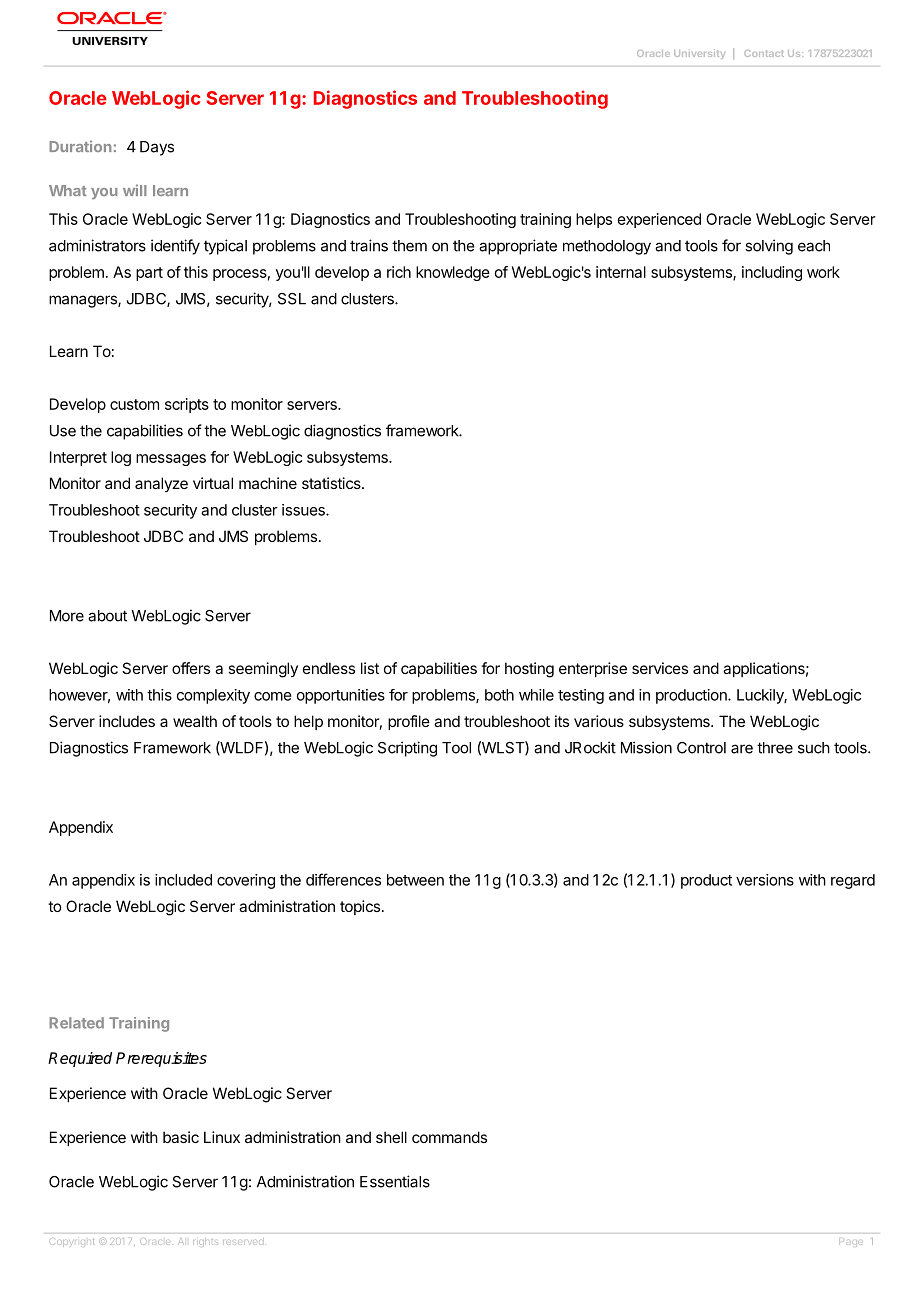 The image size is (924, 1308). Describe the element at coordinates (181, 1137) in the screenshot. I see `basic` at that location.
